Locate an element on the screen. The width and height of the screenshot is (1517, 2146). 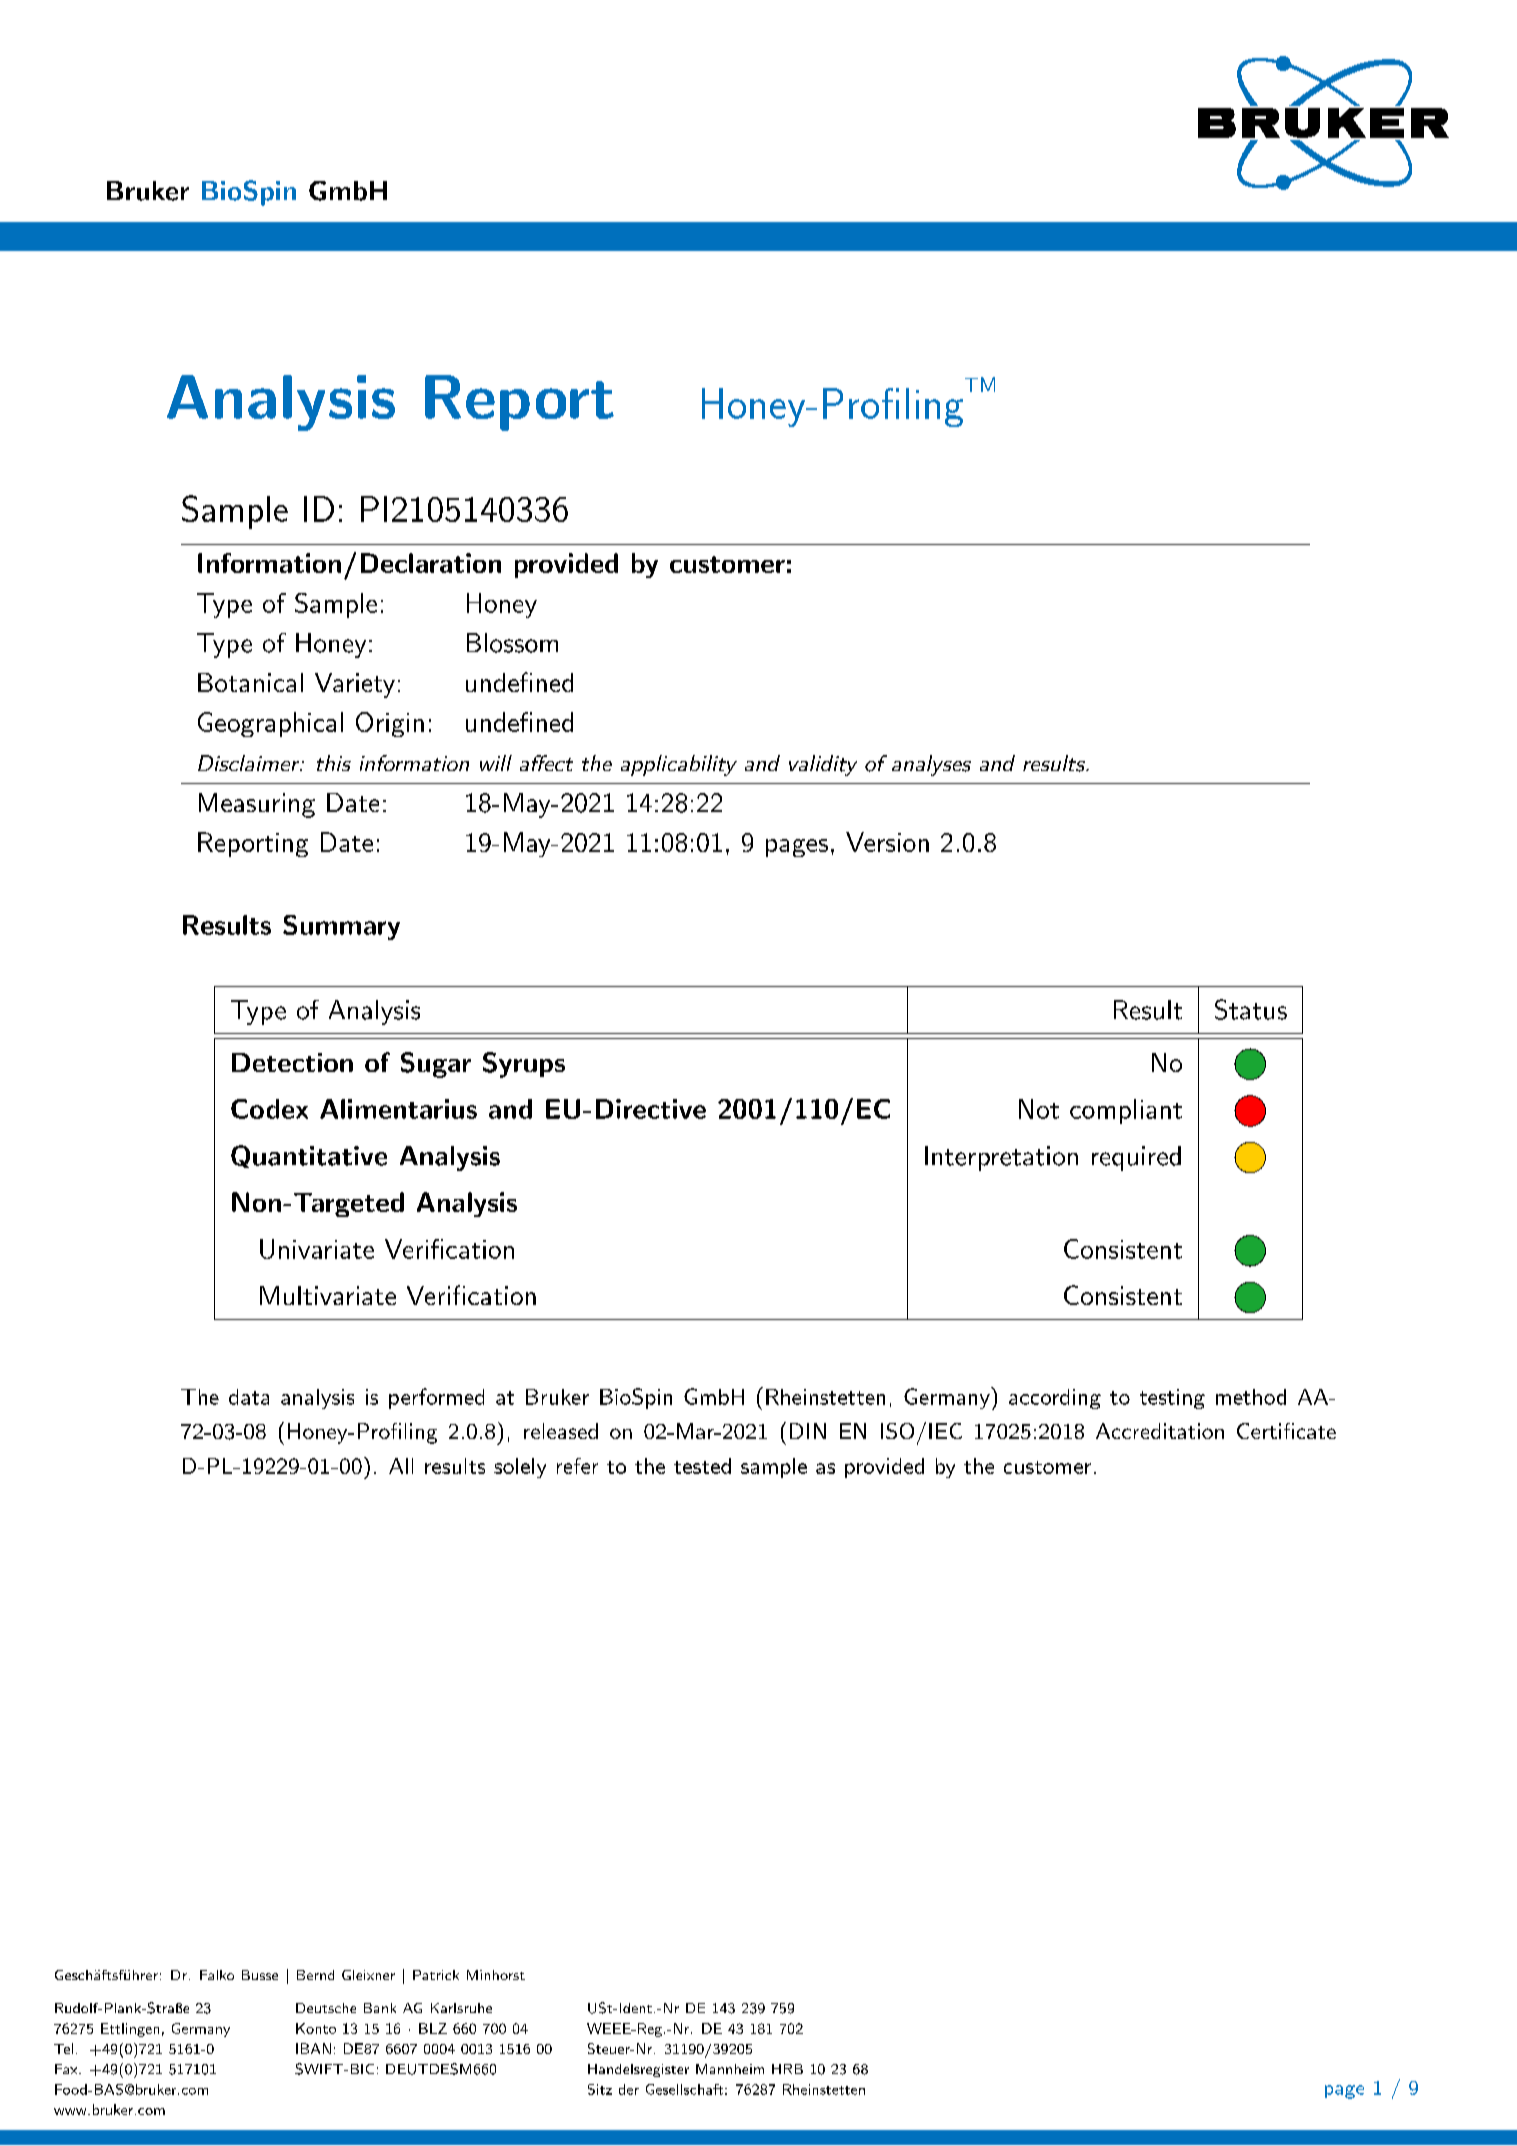
required is located at coordinates (1136, 1158).
